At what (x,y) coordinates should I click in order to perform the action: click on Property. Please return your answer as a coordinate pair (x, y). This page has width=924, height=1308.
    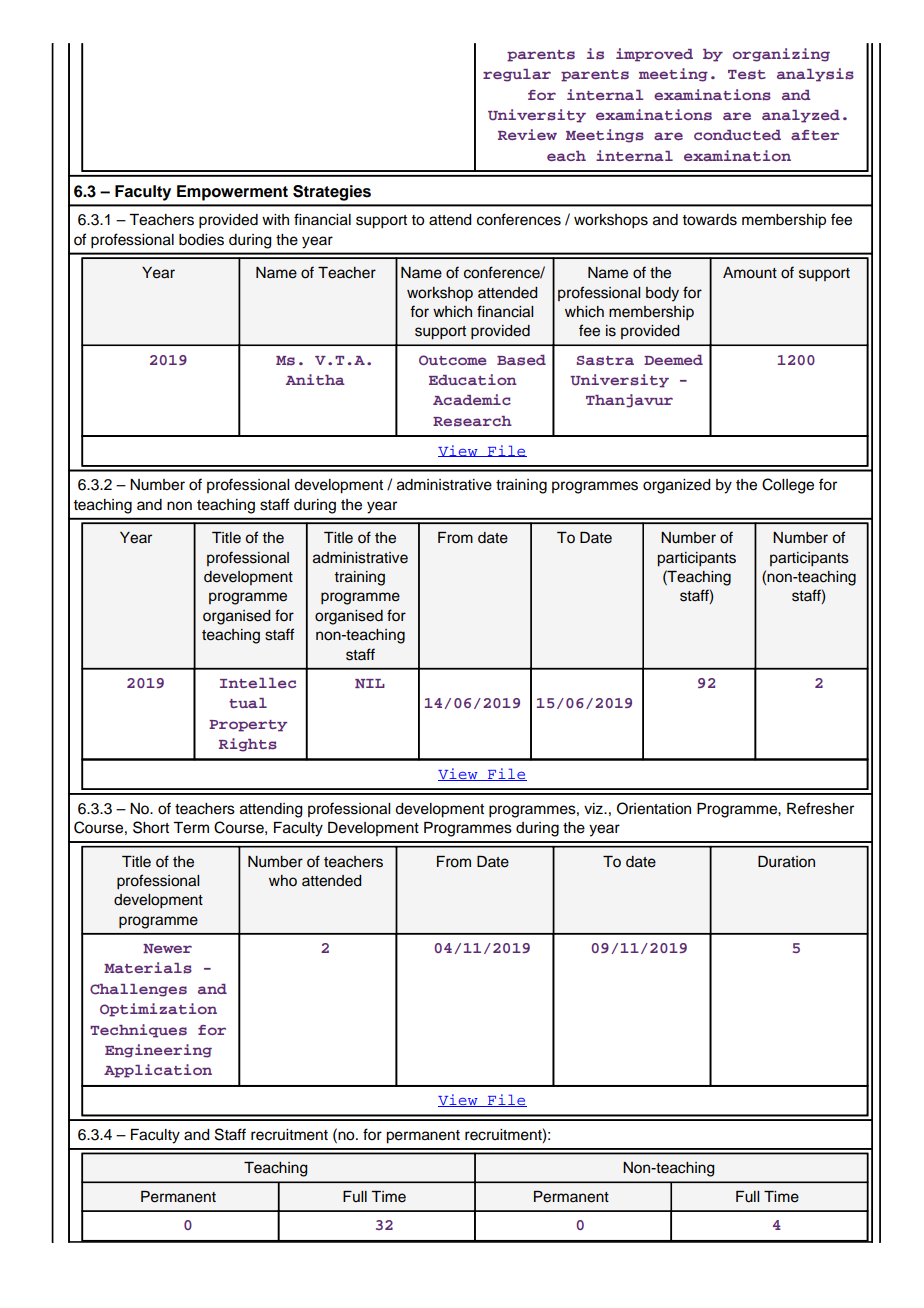
    Looking at the image, I should click on (248, 726).
